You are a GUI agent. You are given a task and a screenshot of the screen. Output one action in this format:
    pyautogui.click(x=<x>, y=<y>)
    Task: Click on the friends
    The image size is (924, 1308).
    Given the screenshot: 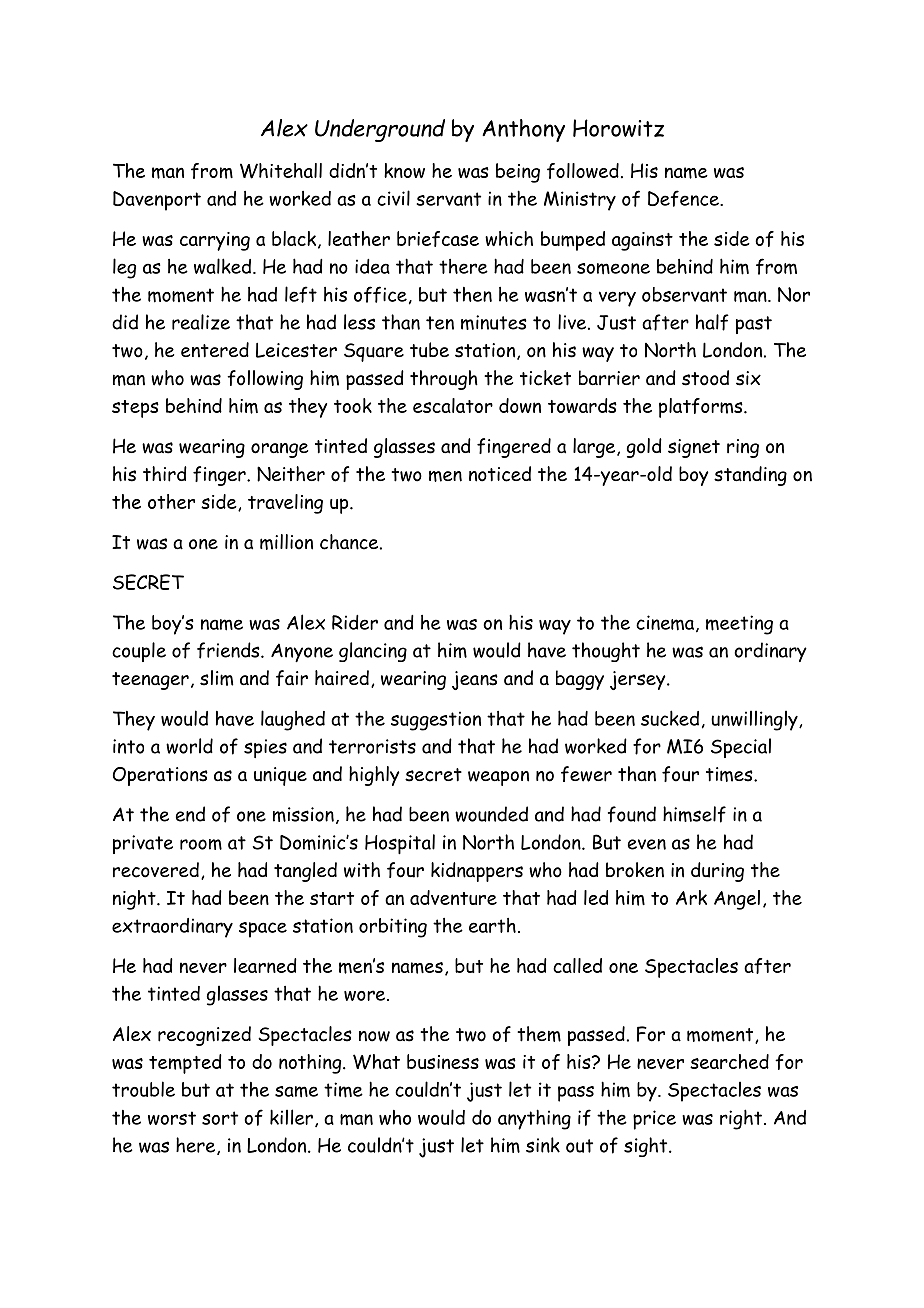 What is the action you would take?
    pyautogui.click(x=229, y=650)
